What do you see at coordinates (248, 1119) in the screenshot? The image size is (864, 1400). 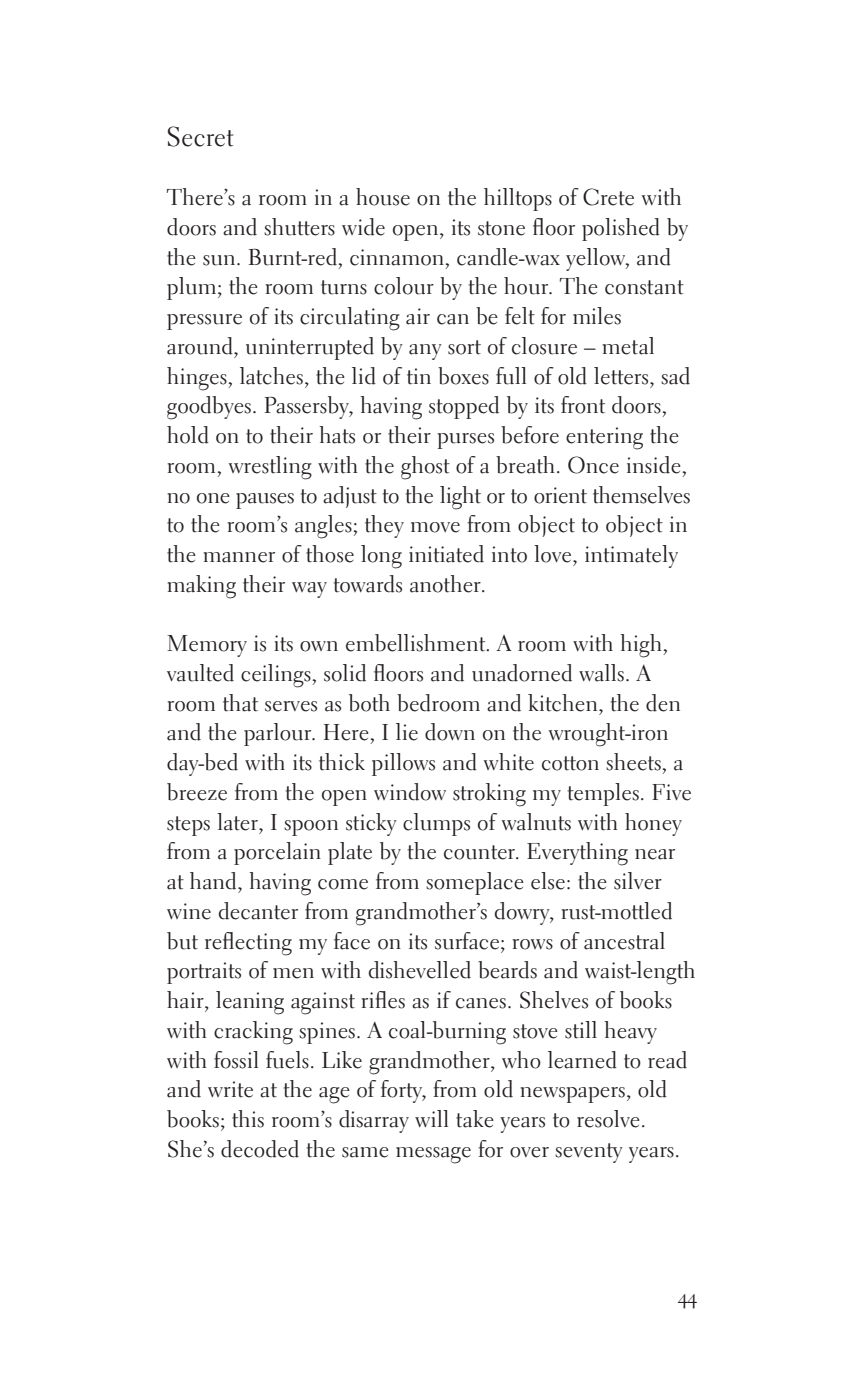 I see `this` at bounding box center [248, 1119].
